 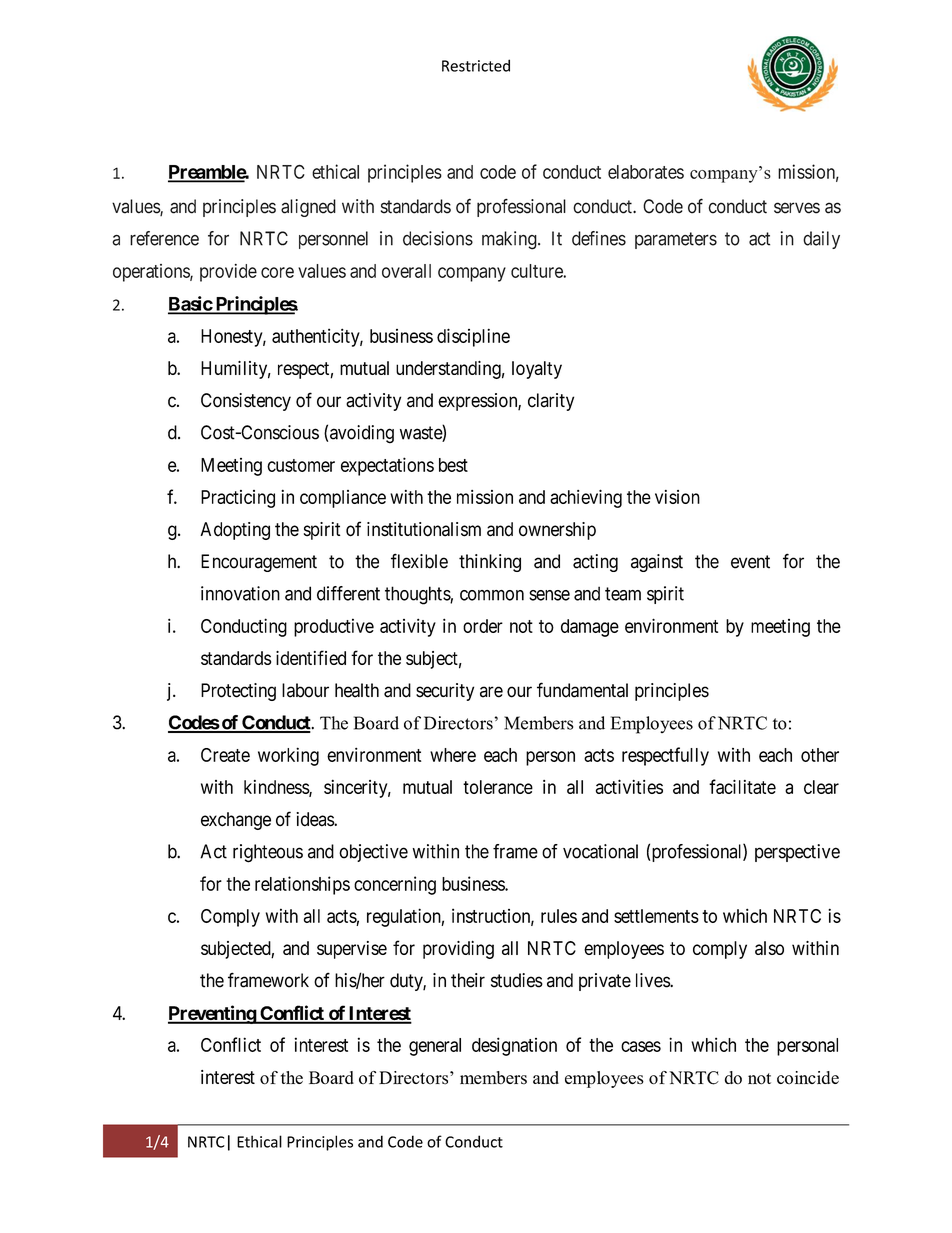 I want to click on Consistency, so click(x=246, y=402).
